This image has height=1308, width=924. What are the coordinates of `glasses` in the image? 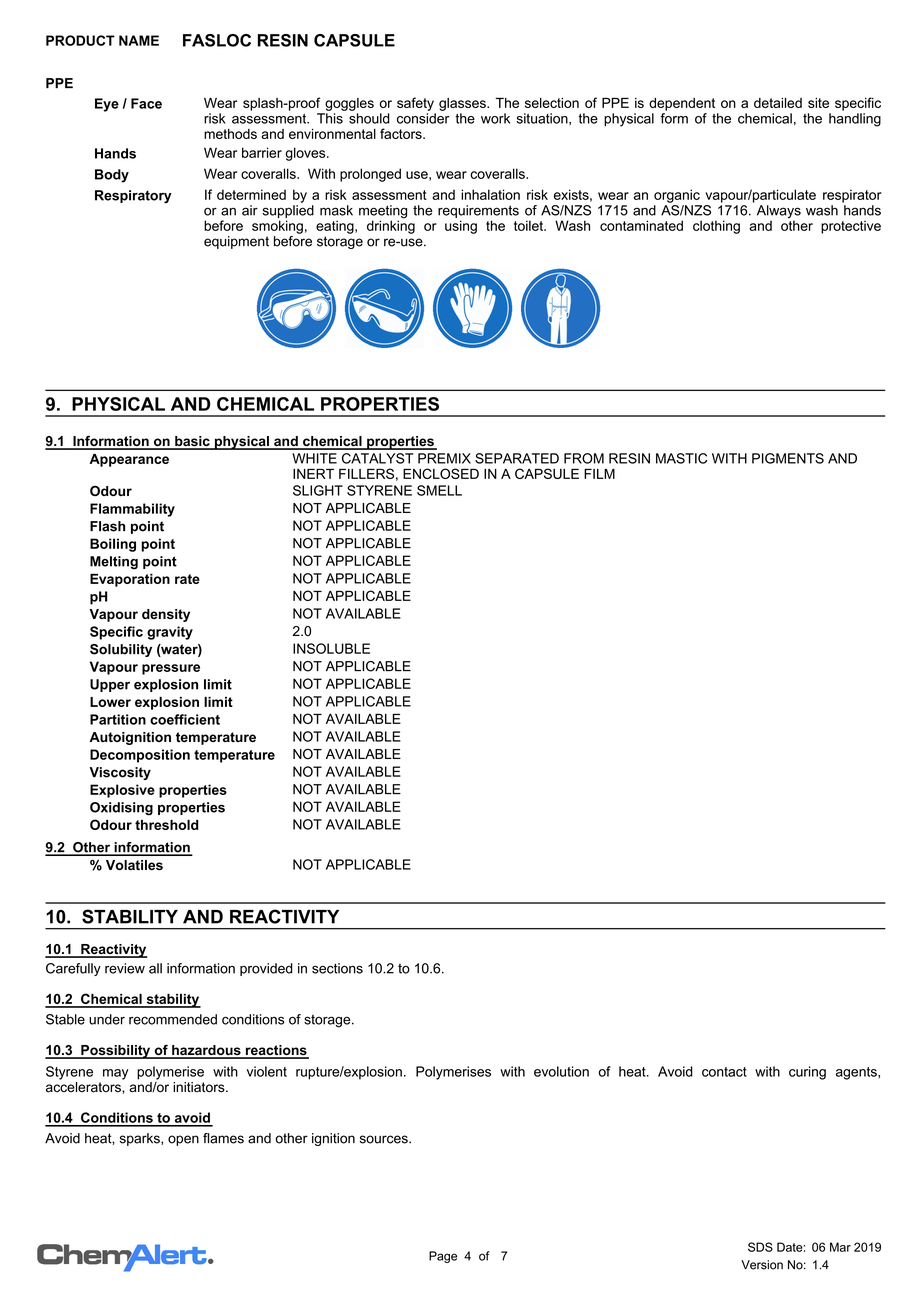 It's located at (463, 104).
